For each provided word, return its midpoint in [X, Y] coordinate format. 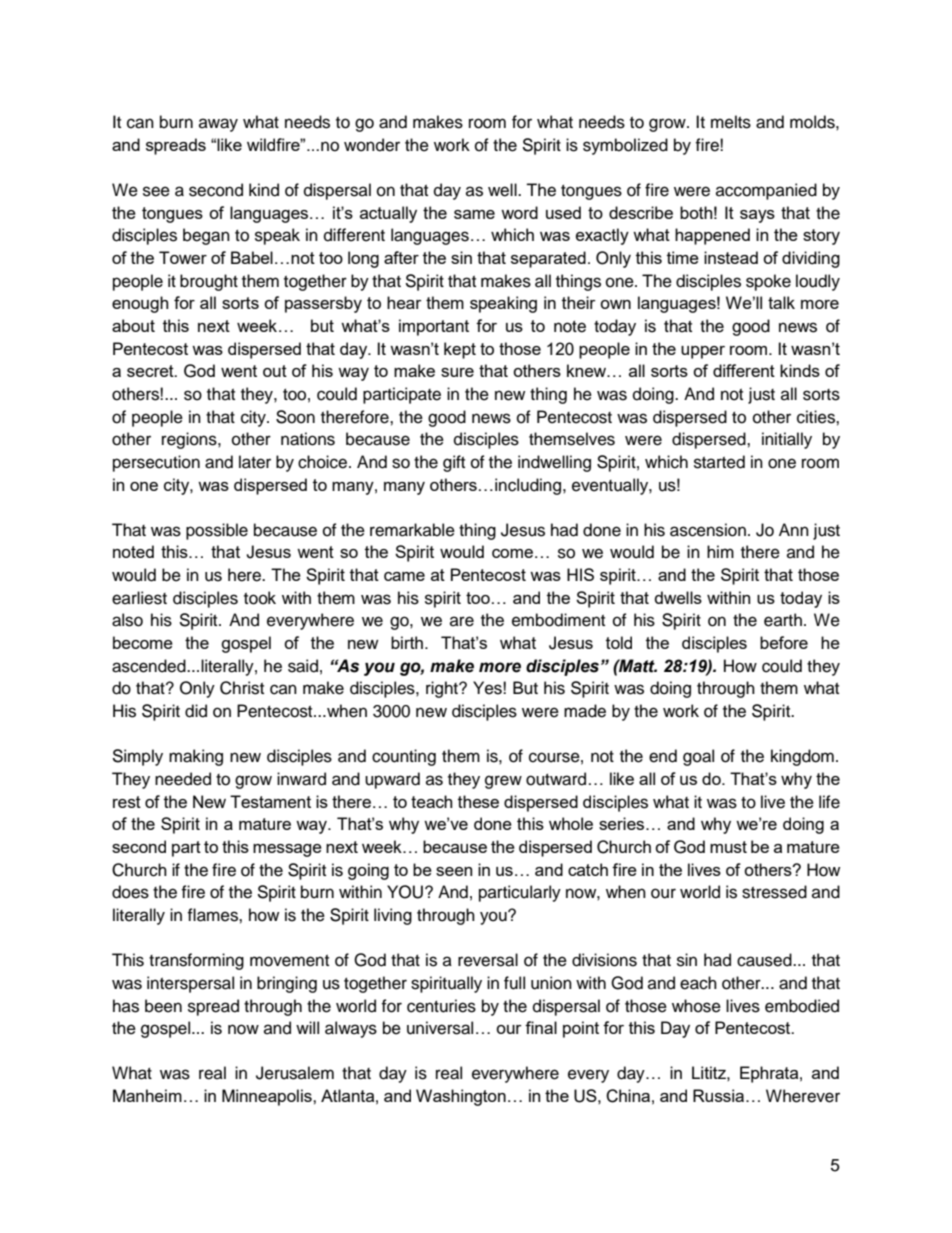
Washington [461, 1097]
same [474, 214]
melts [731, 122]
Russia [720, 1095]
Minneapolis [268, 1097]
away [218, 125]
